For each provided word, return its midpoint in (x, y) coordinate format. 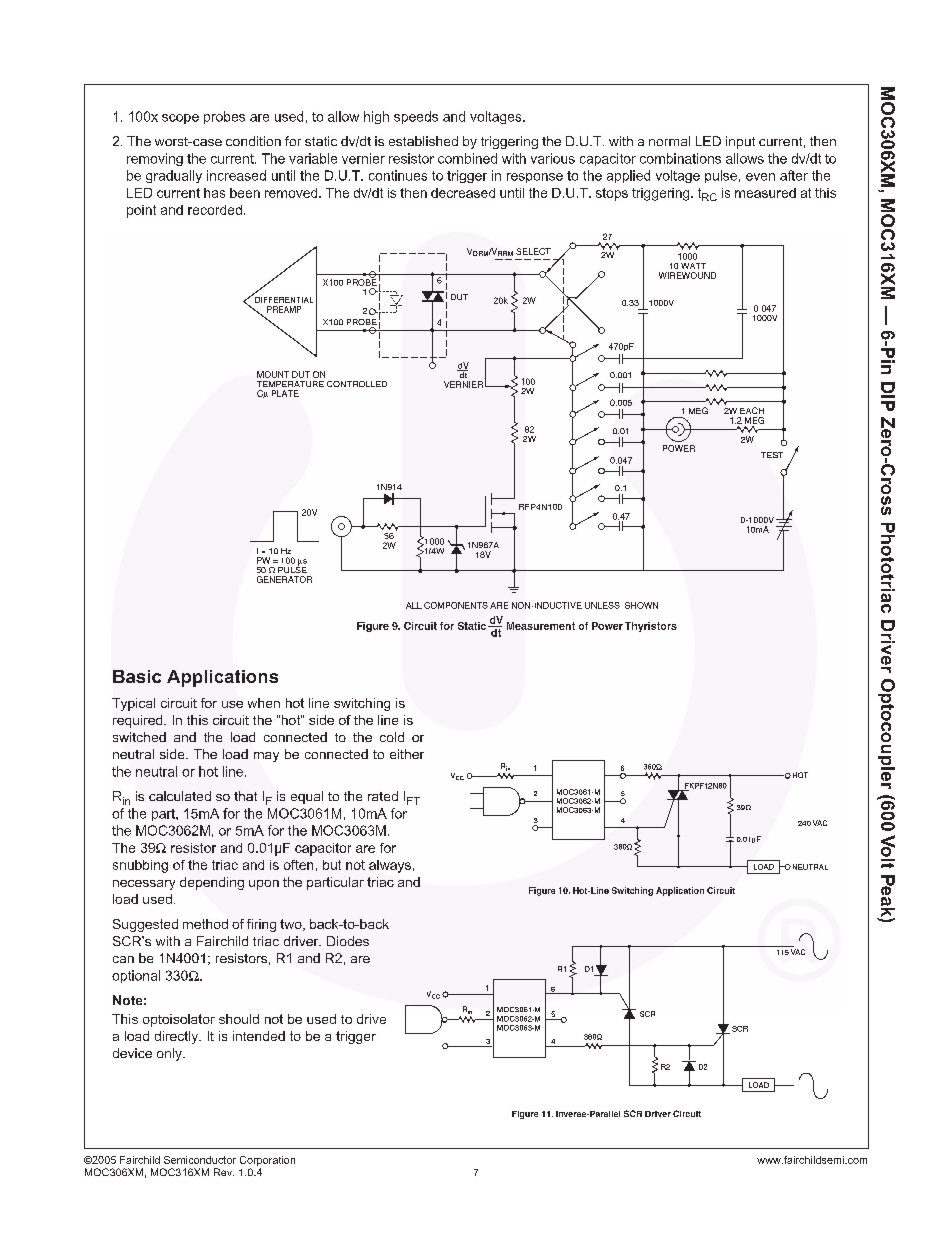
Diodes (348, 941)
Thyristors (651, 627)
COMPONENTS (456, 605)
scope (180, 119)
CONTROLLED (357, 384)
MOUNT (273, 374)
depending (212, 883)
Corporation (267, 1161)
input (740, 142)
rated (383, 796)
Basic (137, 676)
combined (467, 158)
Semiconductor (200, 1160)
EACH (752, 410)
